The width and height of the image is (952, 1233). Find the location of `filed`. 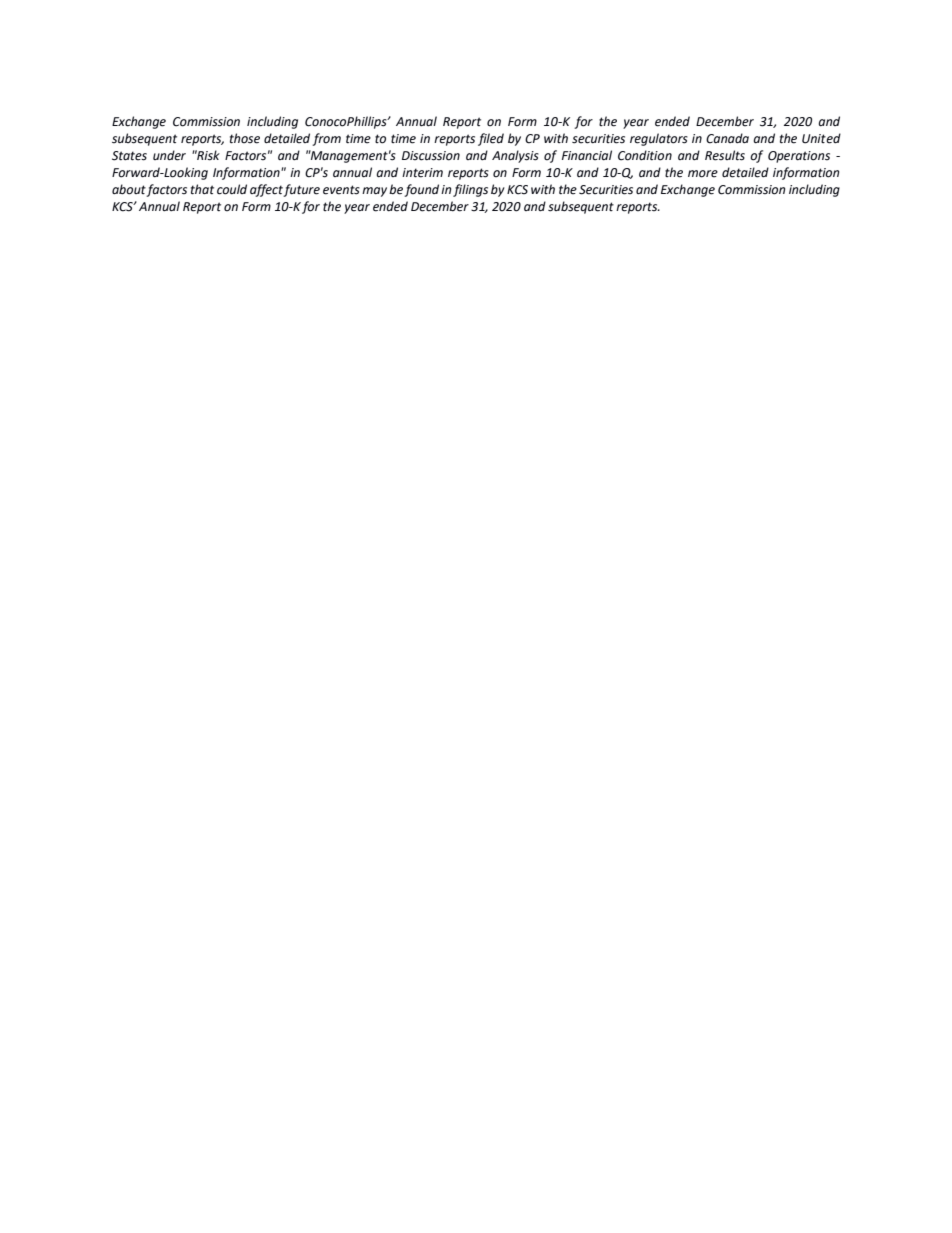

filed is located at coordinates (491, 139).
